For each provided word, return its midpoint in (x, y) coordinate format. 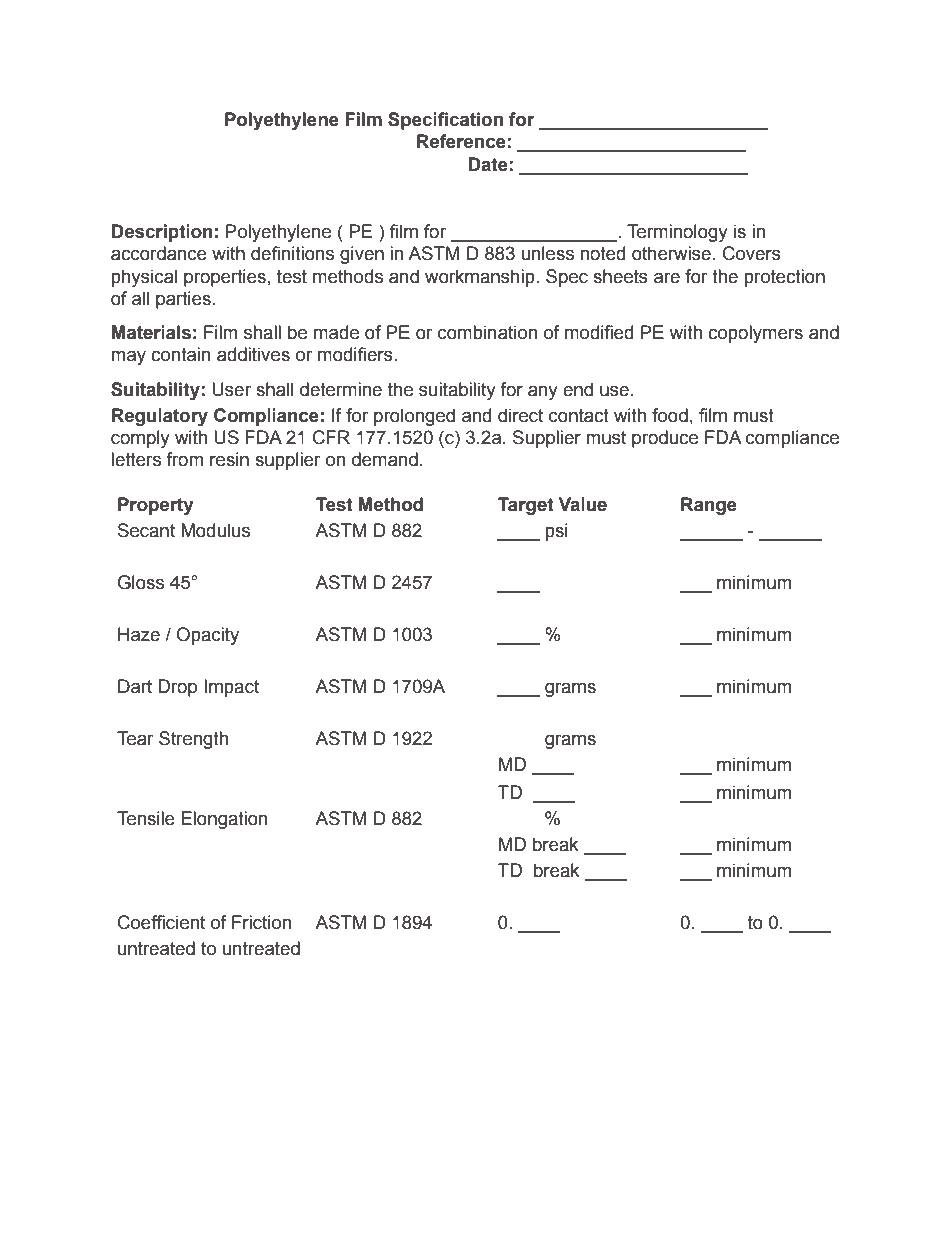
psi (556, 532)
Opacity (208, 636)
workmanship (481, 278)
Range (709, 506)
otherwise (671, 253)
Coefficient (161, 922)
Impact (231, 688)
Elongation (224, 820)
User (231, 389)
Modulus (215, 530)
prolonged (414, 417)
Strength (193, 740)
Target (526, 506)
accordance (159, 253)
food (670, 415)
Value (583, 504)
